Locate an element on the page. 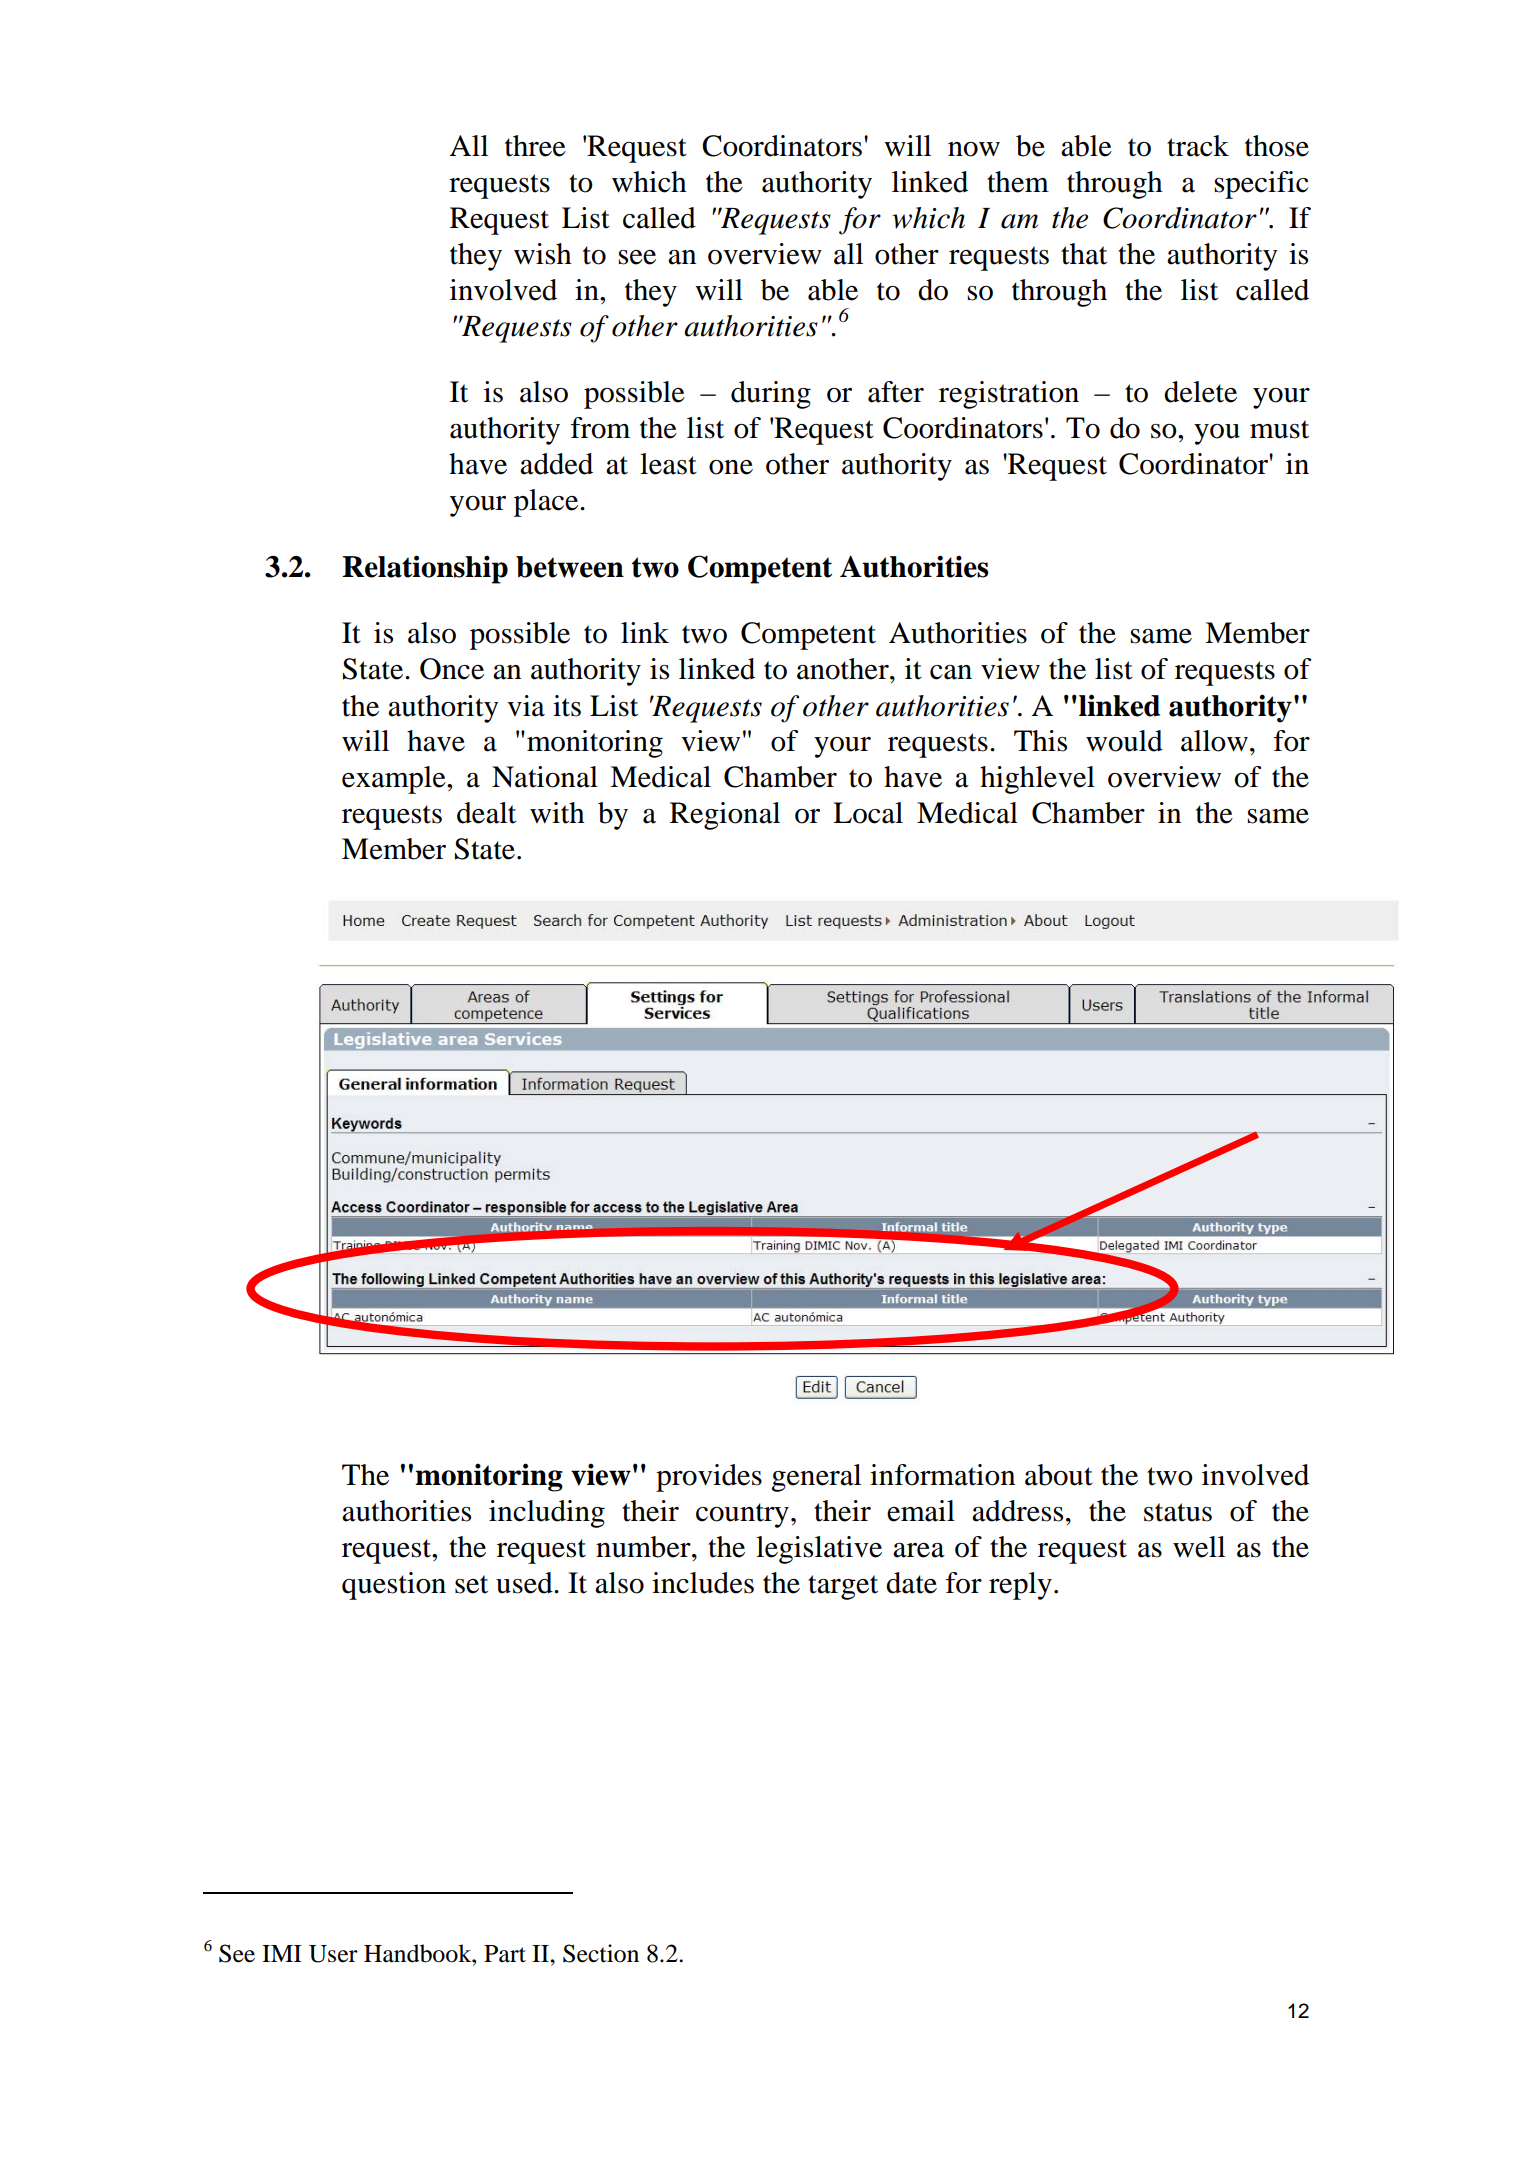 The width and height of the document is (1527, 2161). would is located at coordinates (1124, 741).
